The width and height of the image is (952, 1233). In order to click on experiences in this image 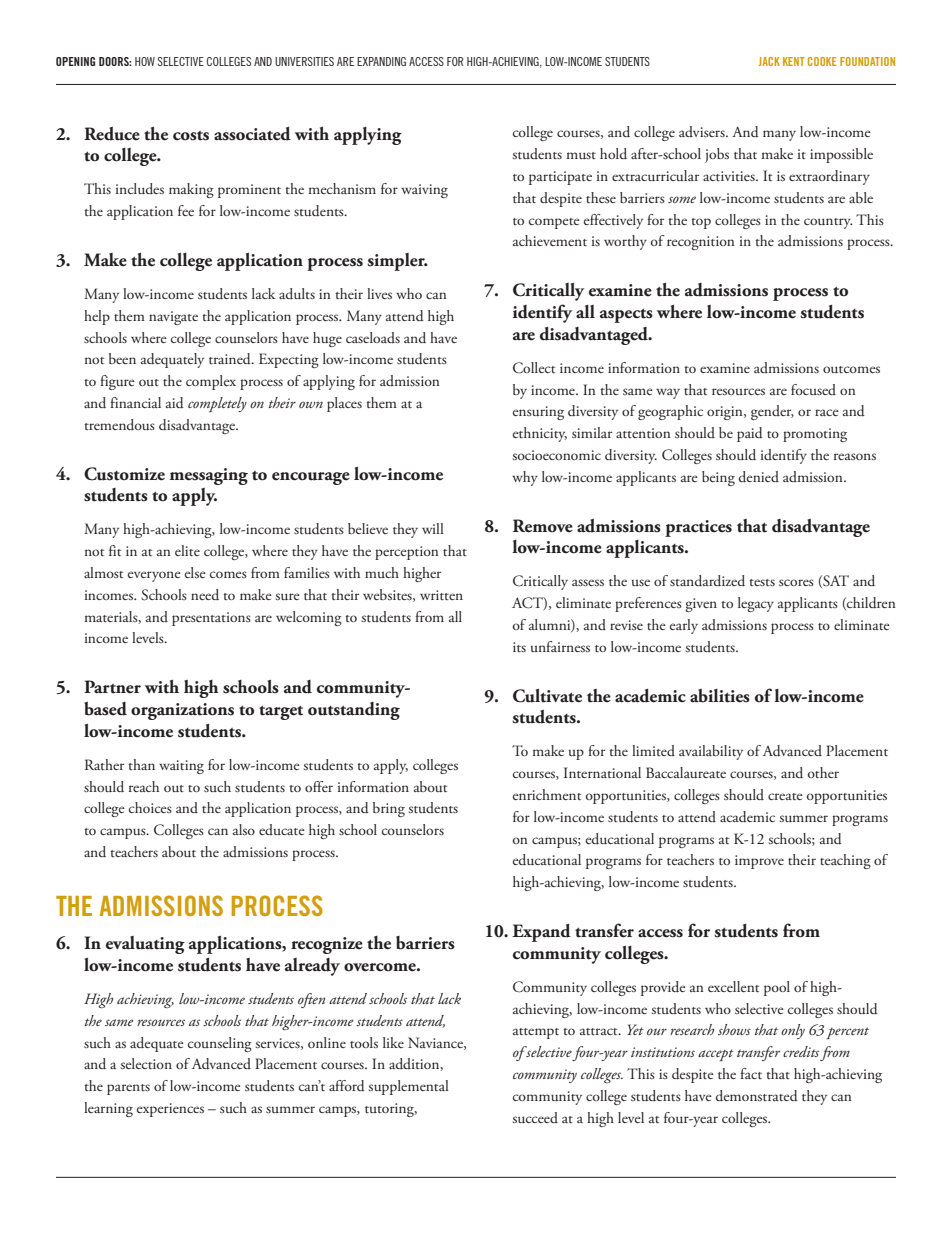, I will do `click(170, 1110)`.
